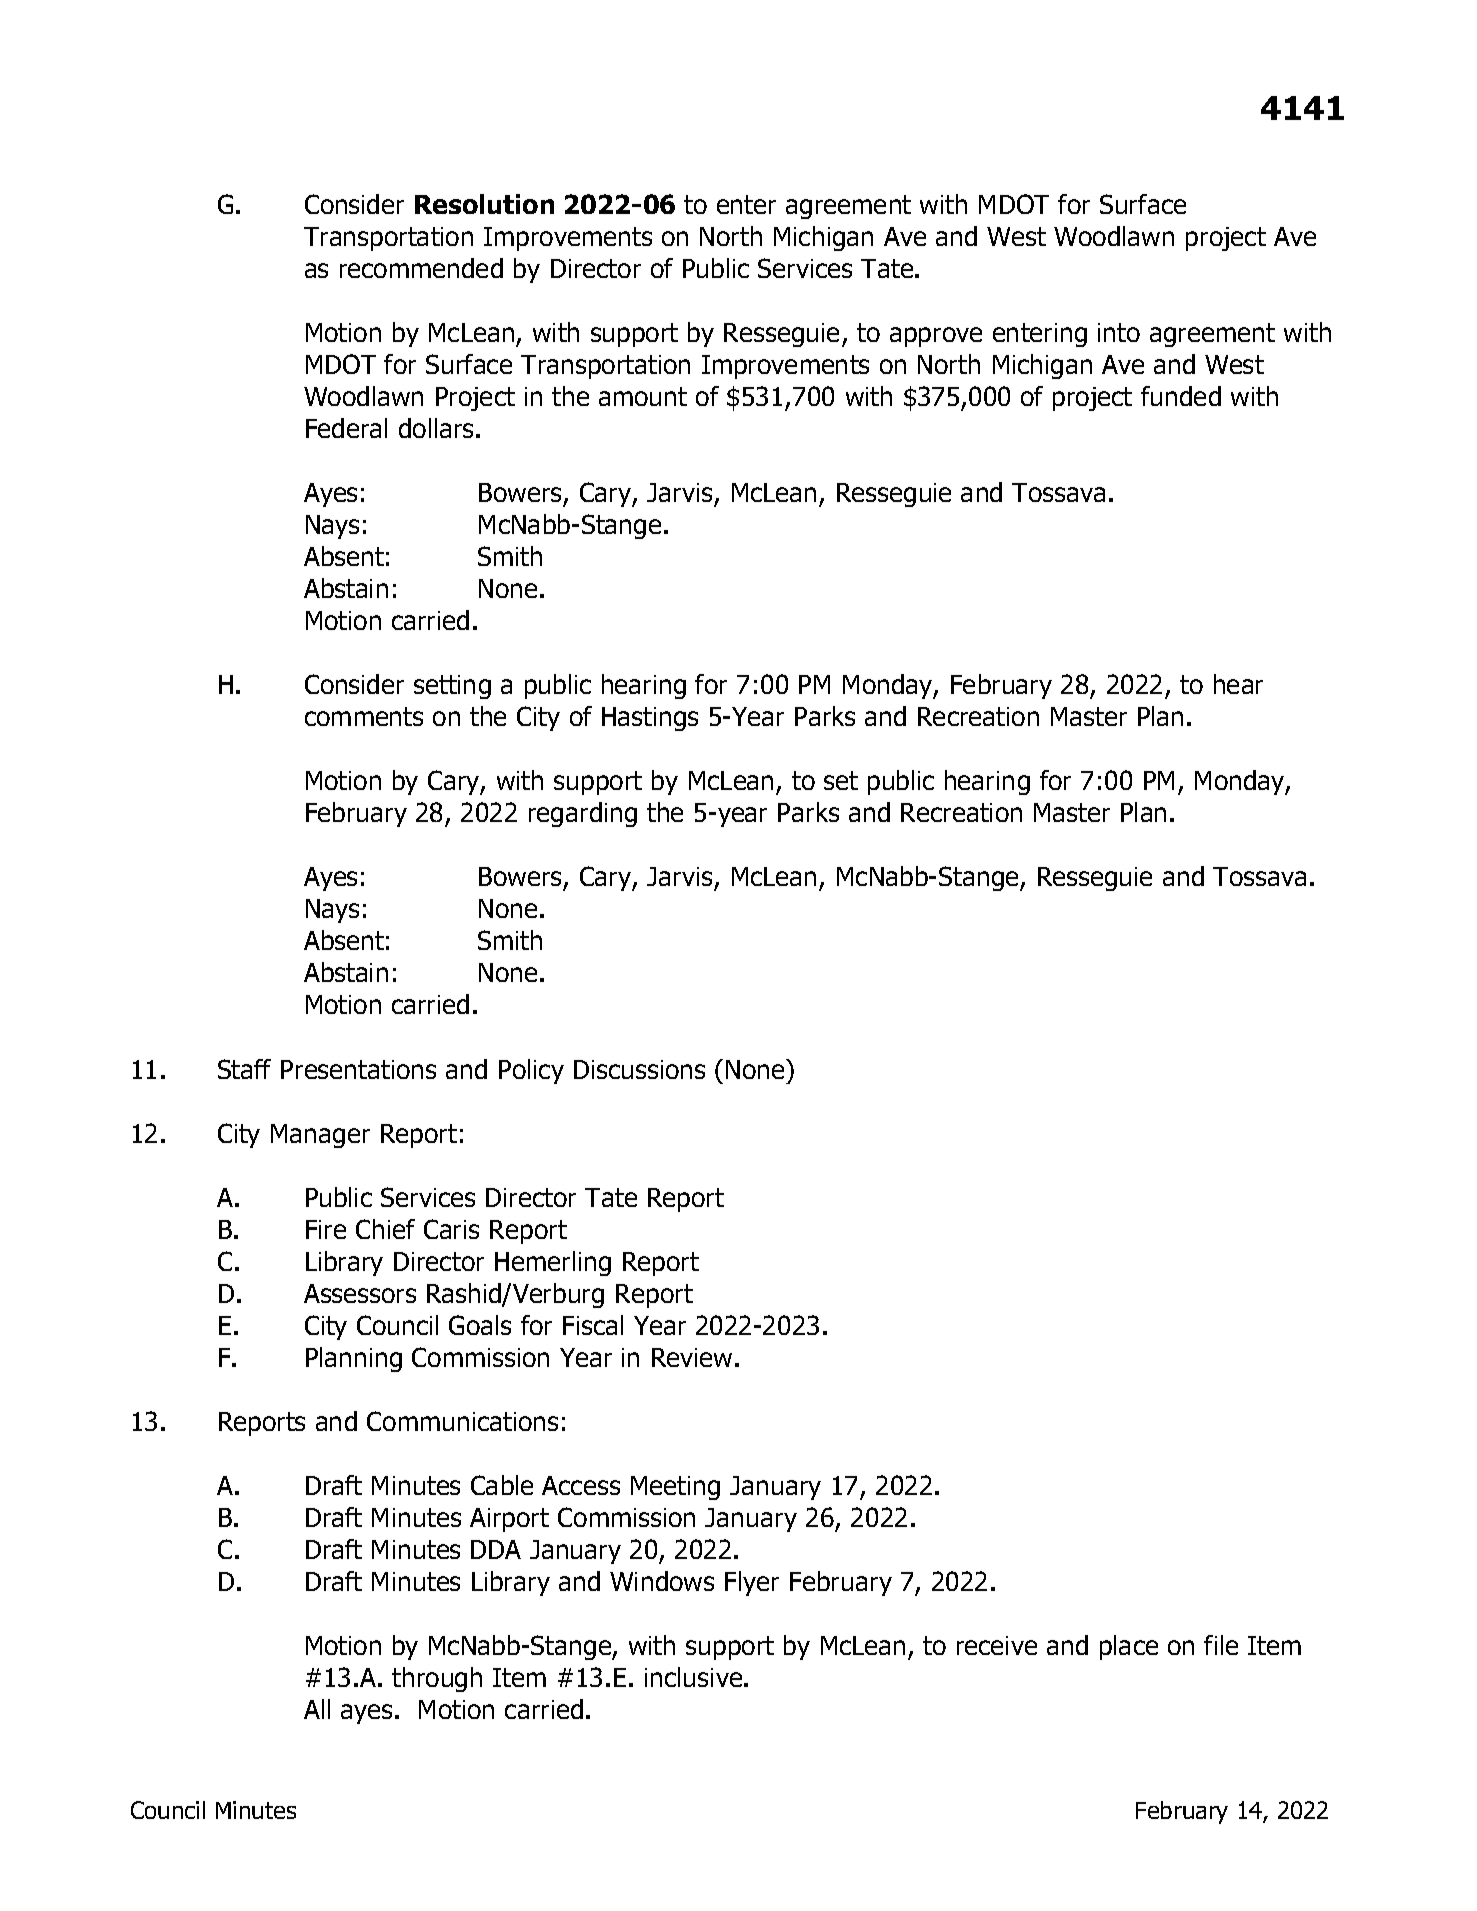 The image size is (1477, 1911). What do you see at coordinates (1119, 332) in the screenshot?
I see `into` at bounding box center [1119, 332].
